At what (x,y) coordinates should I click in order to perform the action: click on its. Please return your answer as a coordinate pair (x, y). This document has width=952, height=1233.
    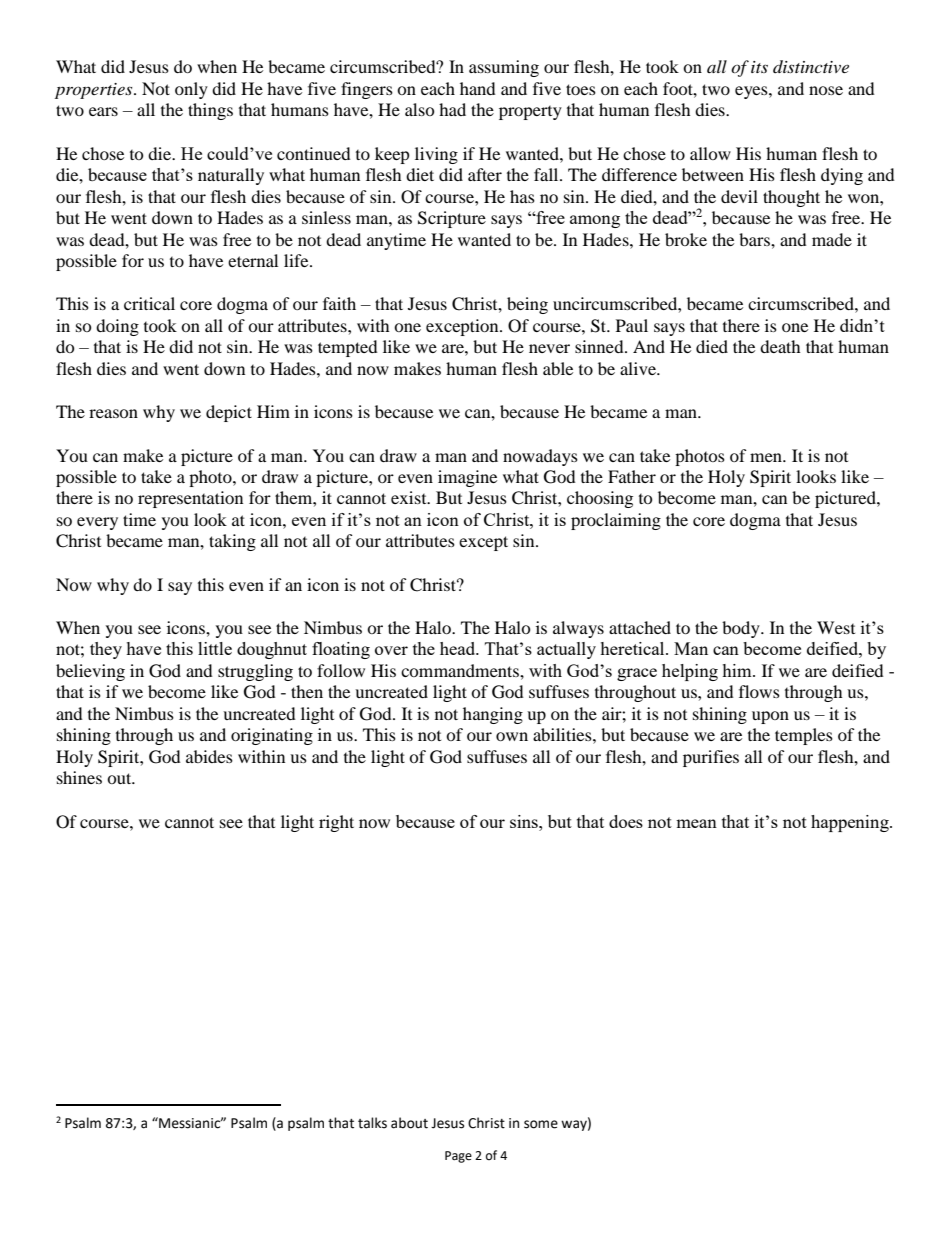
    Looking at the image, I should click on (759, 67).
